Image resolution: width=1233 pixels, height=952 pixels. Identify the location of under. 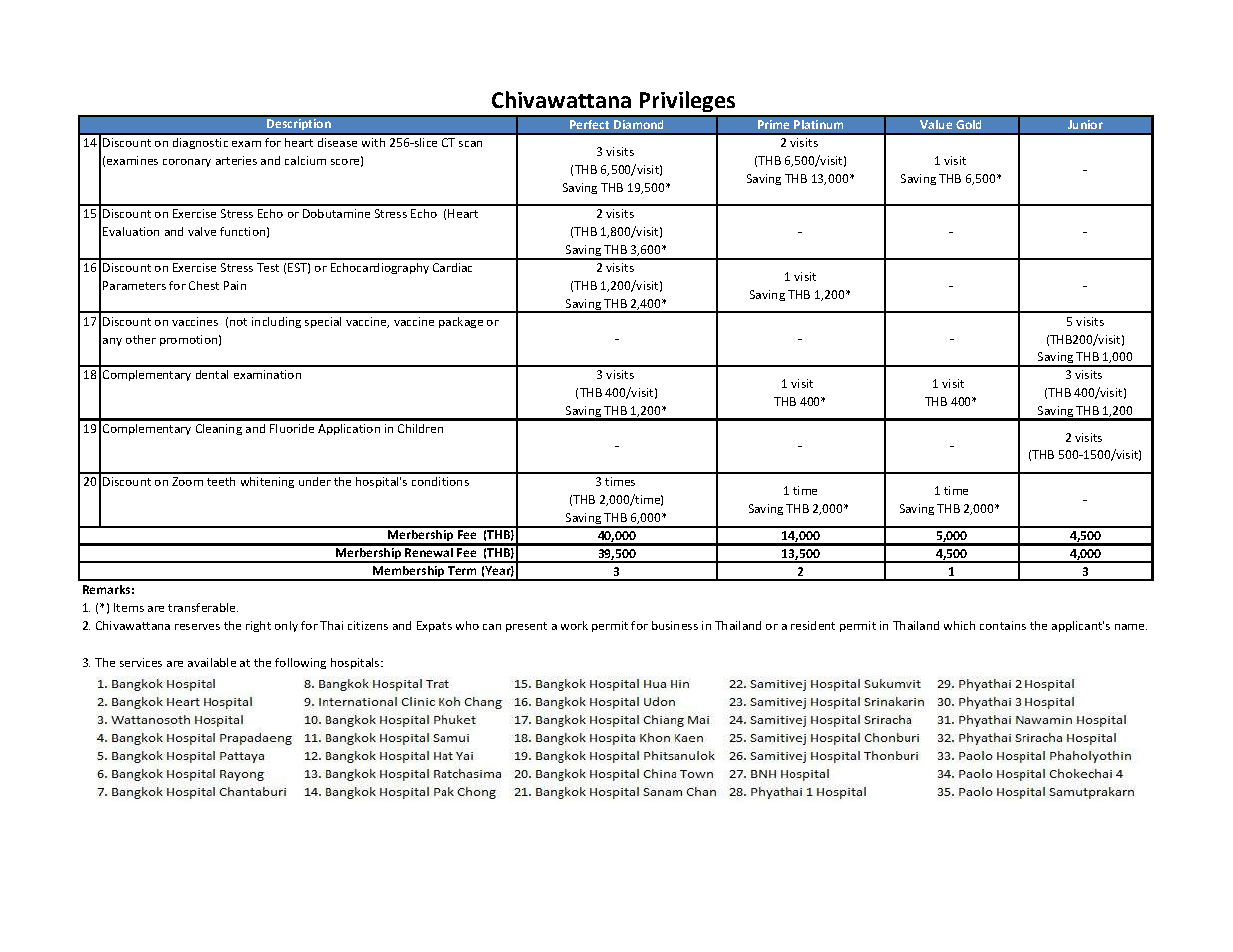
(315, 481).
